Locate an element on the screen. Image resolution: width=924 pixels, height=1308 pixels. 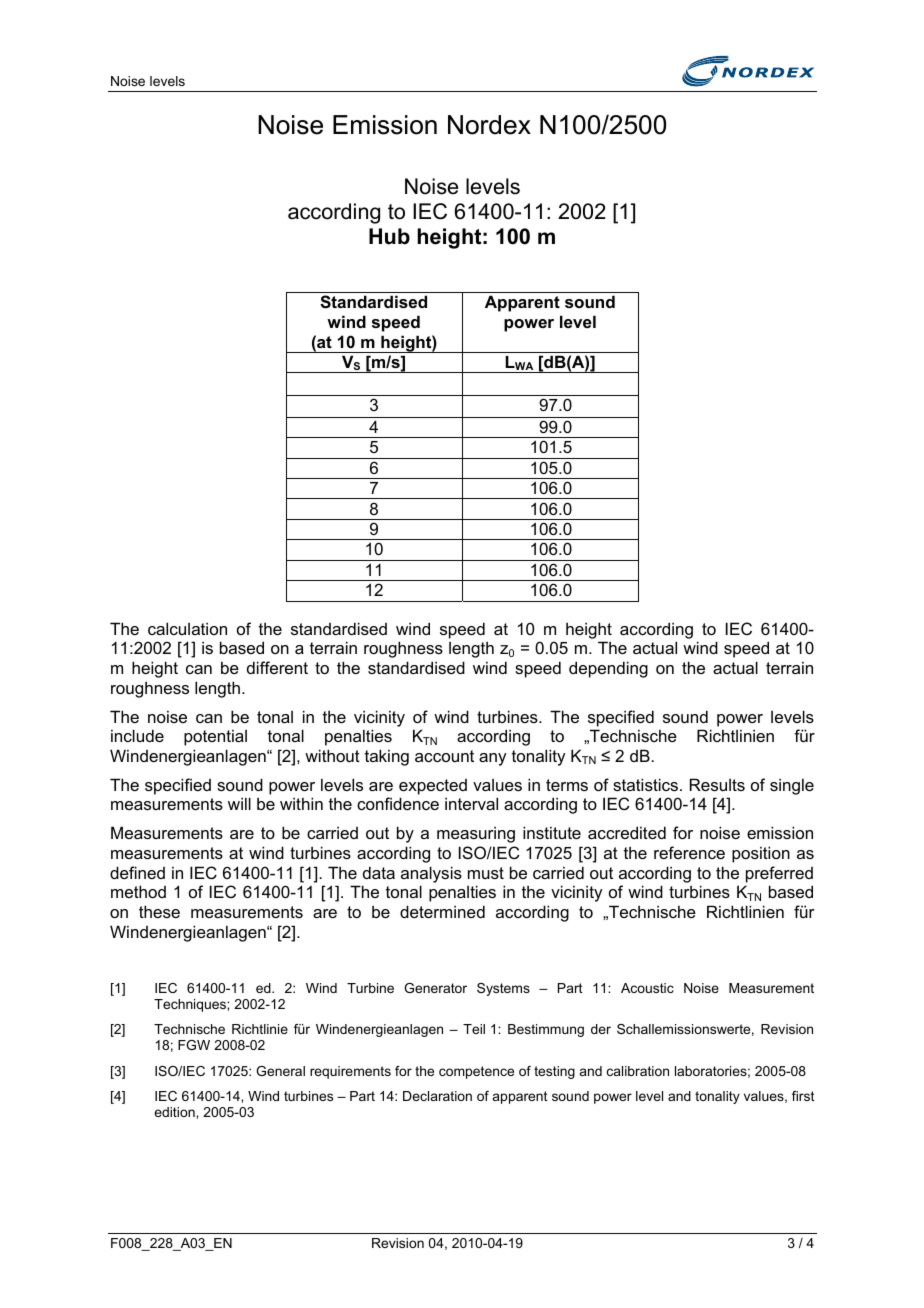
edition is located at coordinates (175, 1112).
